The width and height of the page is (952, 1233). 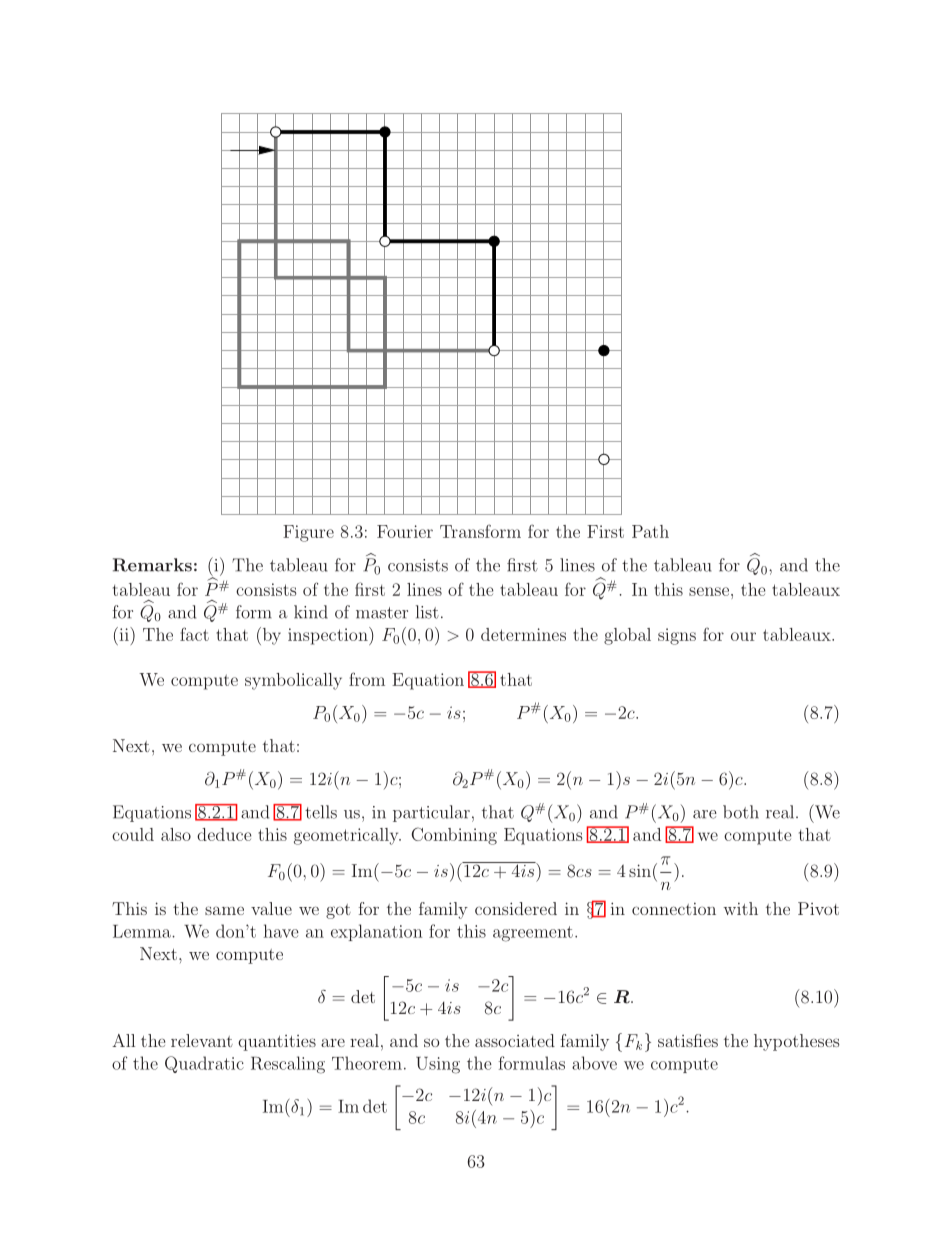 What do you see at coordinates (741, 812) in the page?
I see `both` at bounding box center [741, 812].
